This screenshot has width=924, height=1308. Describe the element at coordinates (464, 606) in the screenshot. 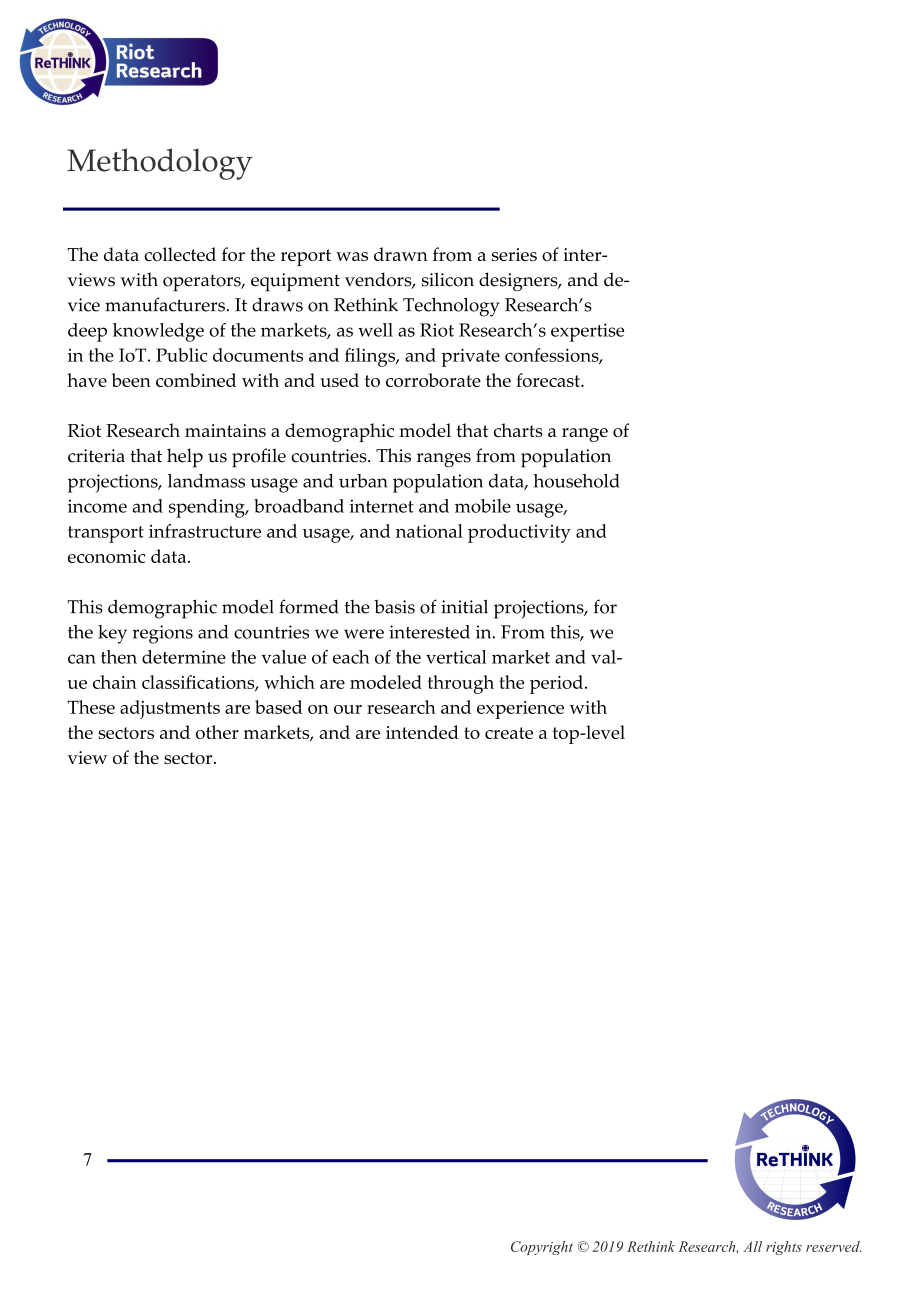

I see `initial` at that location.
